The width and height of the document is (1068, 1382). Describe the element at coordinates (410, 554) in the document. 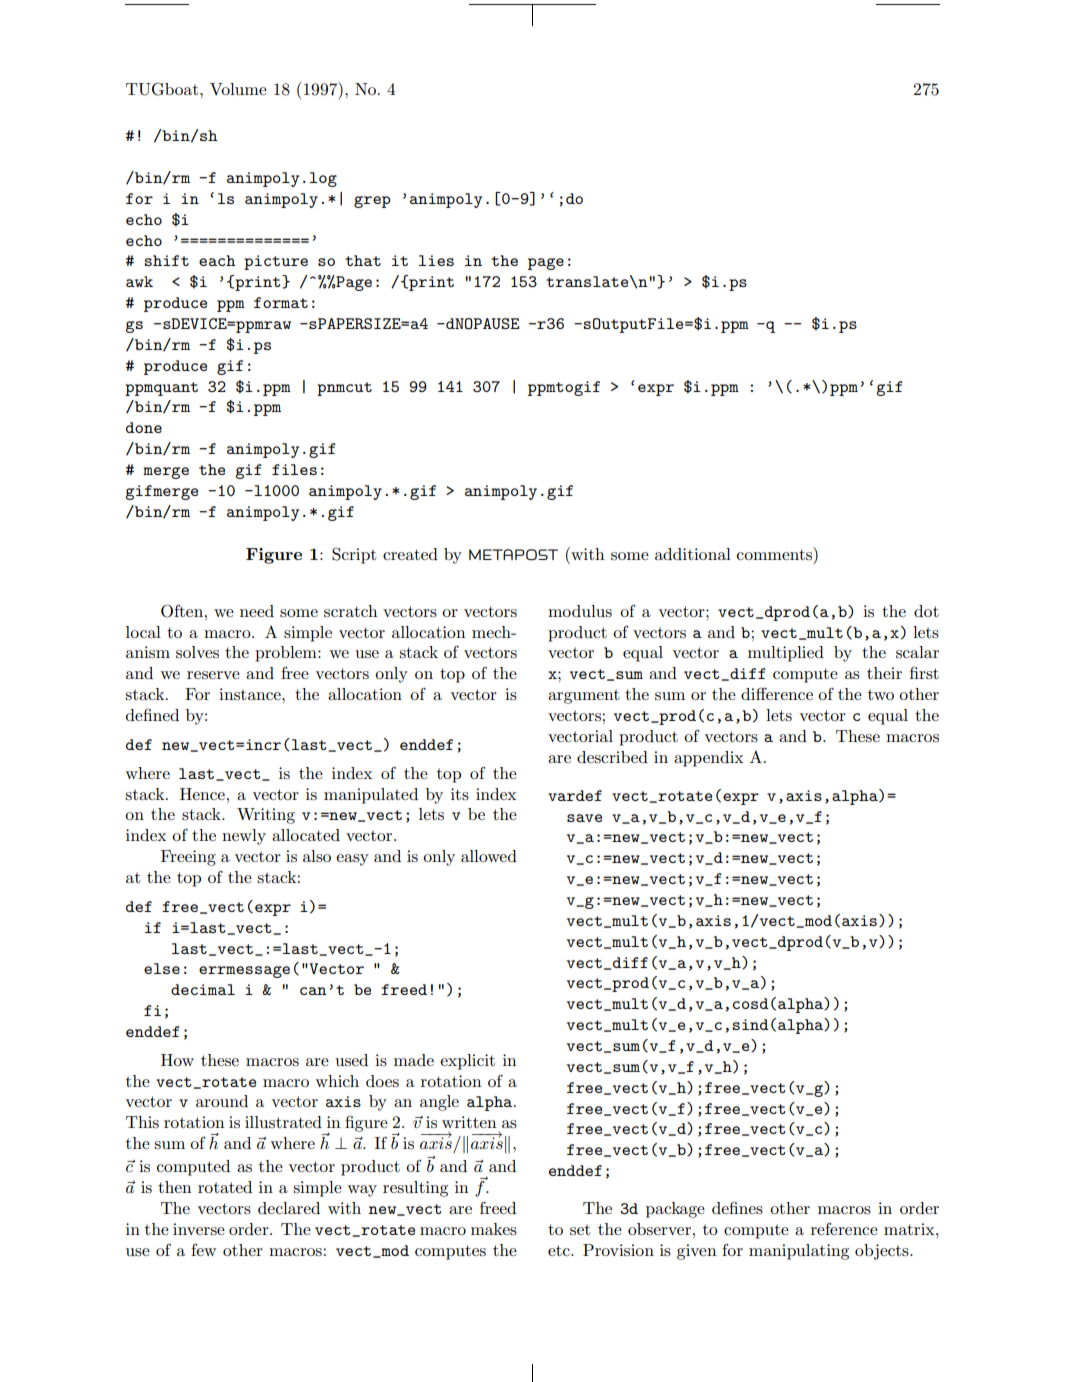

I see `created` at that location.
